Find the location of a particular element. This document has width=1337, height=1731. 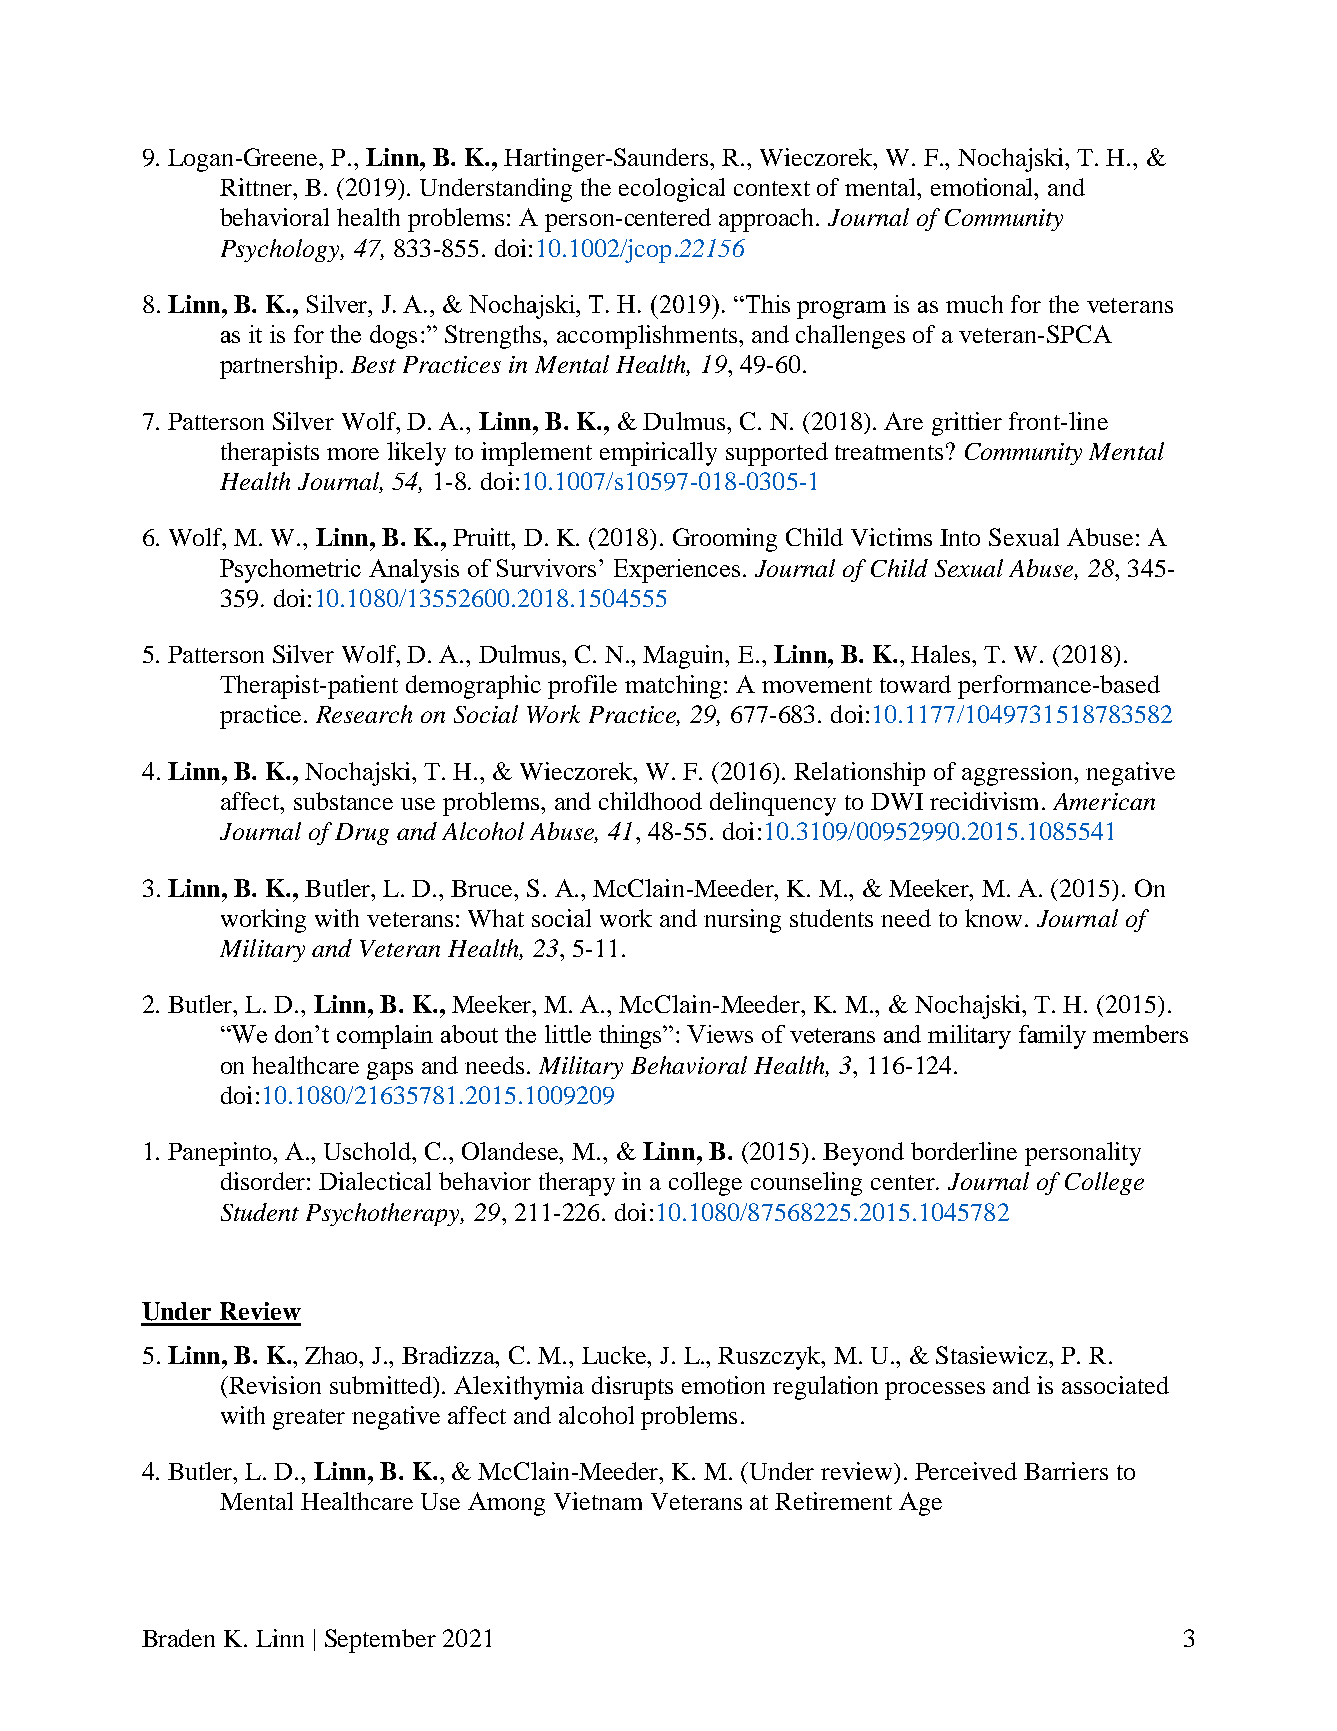

Dialectical is located at coordinates (375, 1181).
